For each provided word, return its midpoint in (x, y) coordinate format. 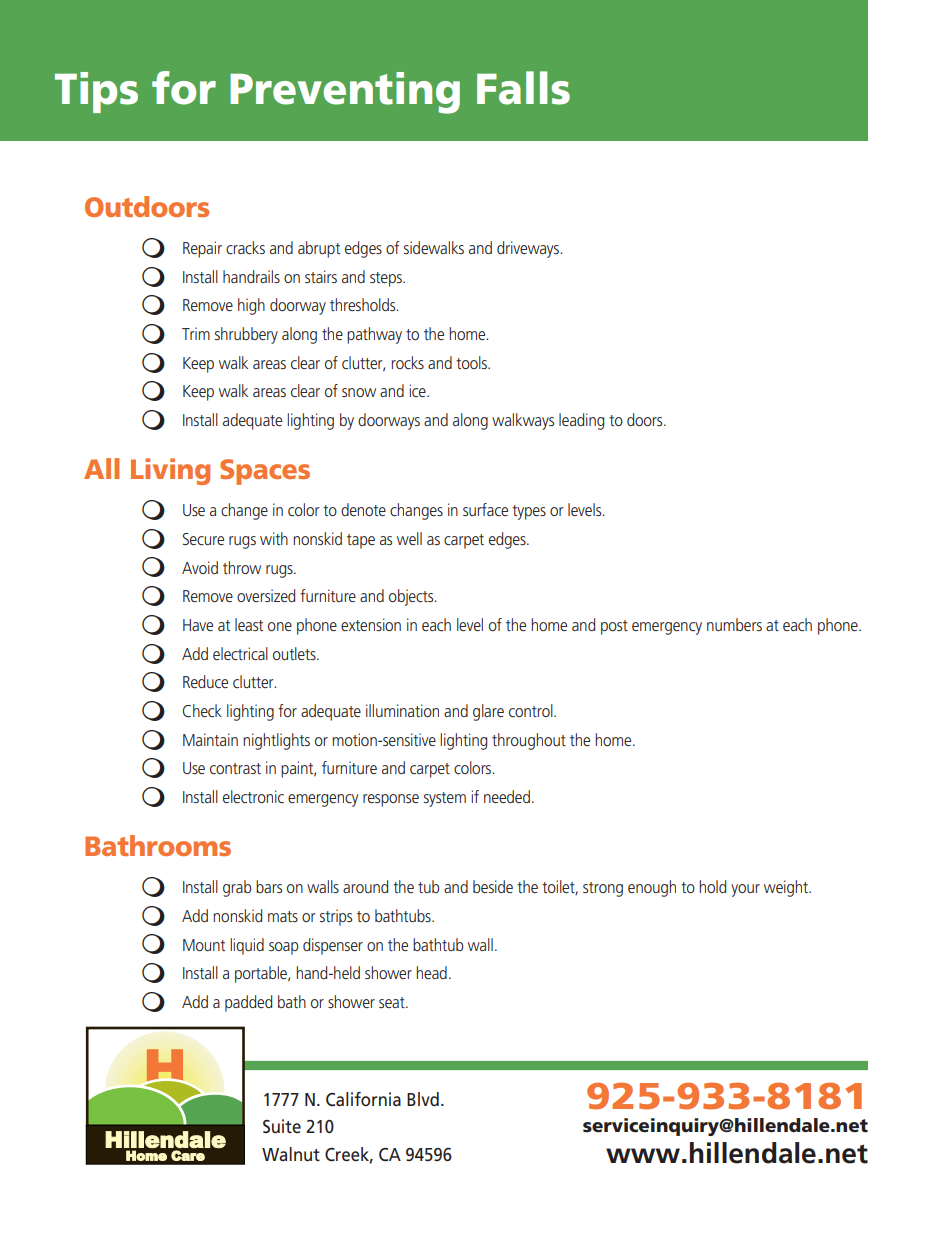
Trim (196, 333)
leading (581, 421)
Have (198, 625)
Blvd (423, 1099)
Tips (96, 92)
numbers (734, 624)
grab (237, 888)
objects (412, 597)
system (445, 799)
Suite (282, 1126)
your (745, 890)
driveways (529, 249)
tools (472, 362)
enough (652, 888)
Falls (523, 88)
